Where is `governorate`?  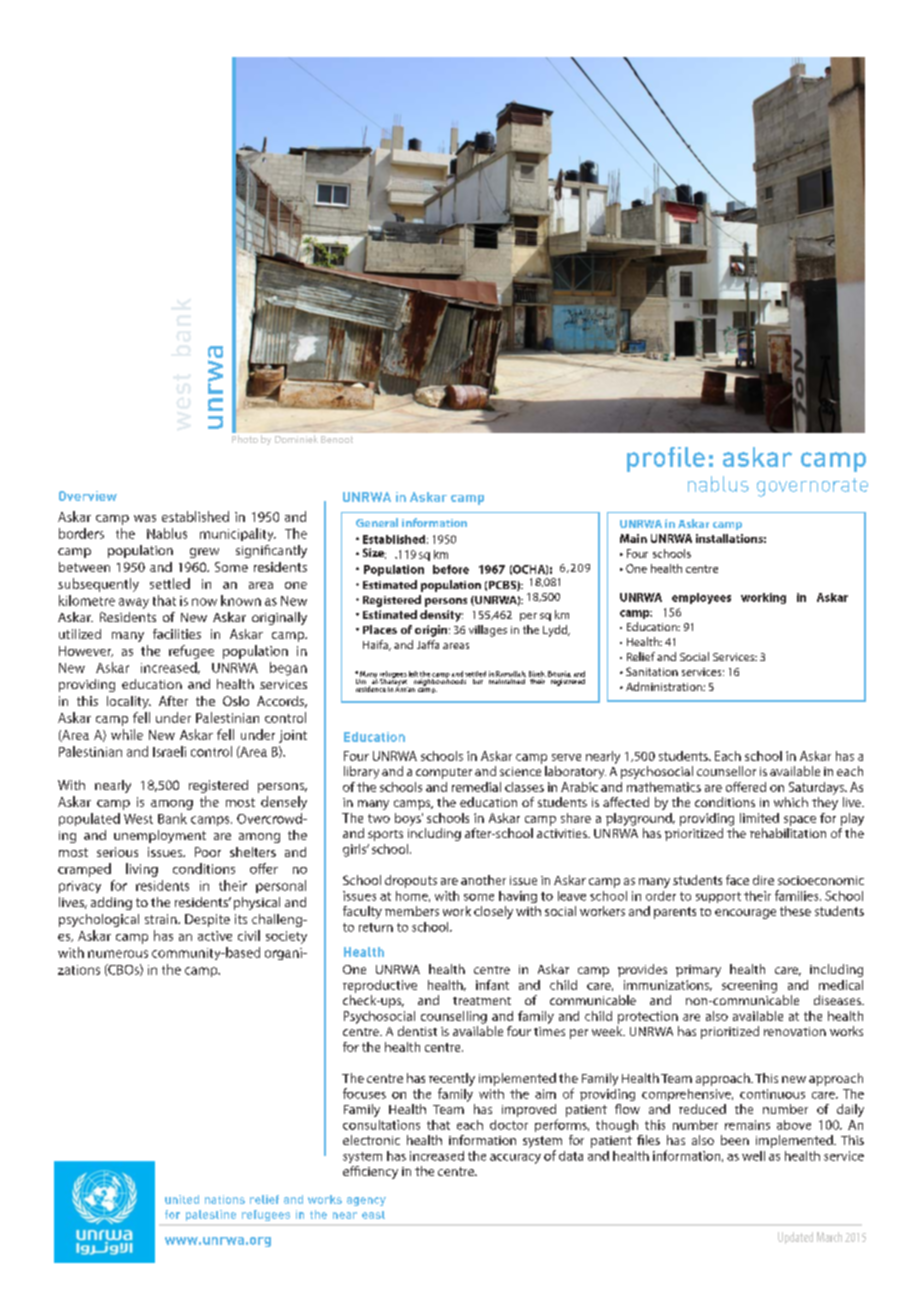 governorate is located at coordinates (812, 487).
